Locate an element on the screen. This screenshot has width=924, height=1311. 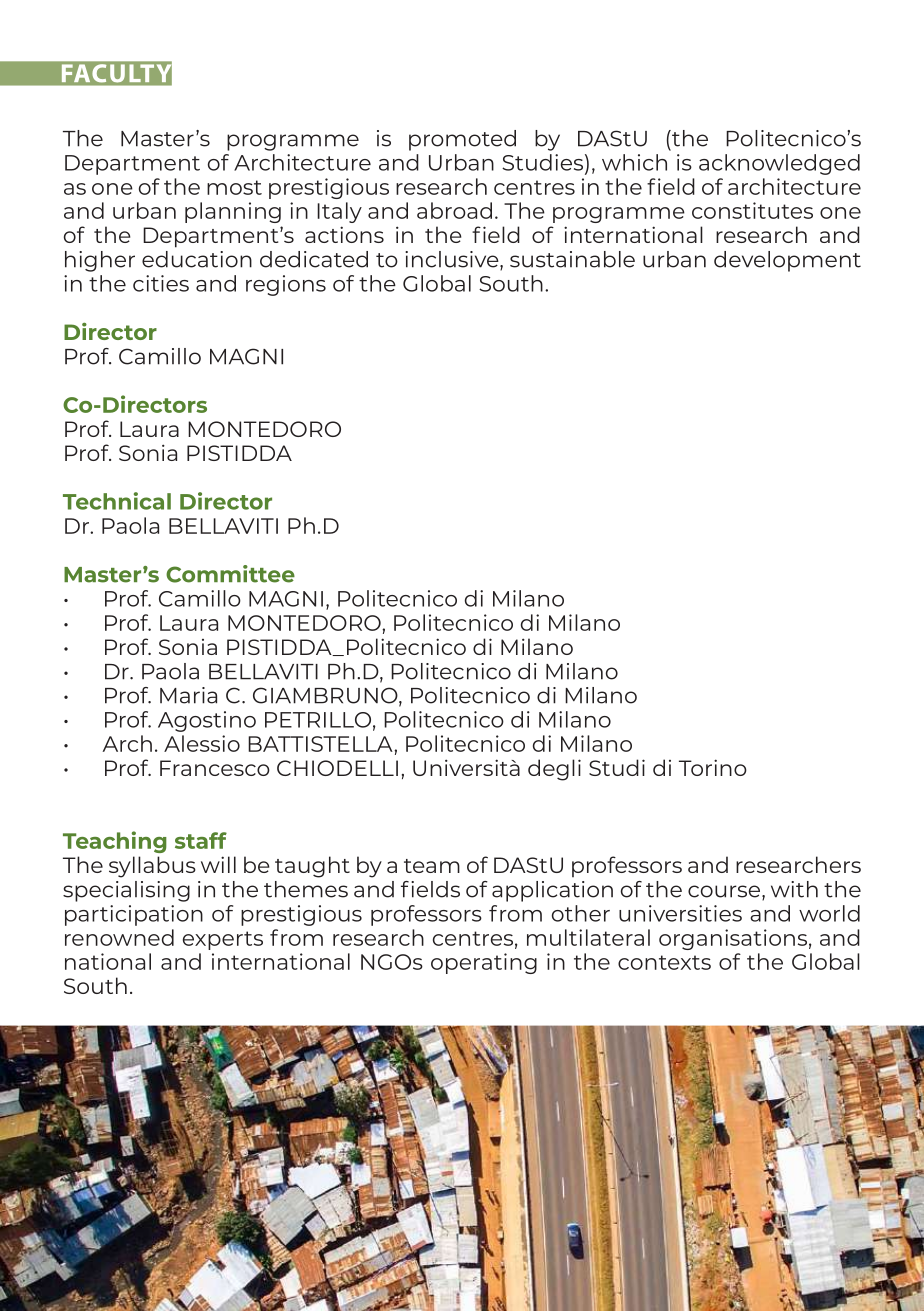
with is located at coordinates (794, 889).
